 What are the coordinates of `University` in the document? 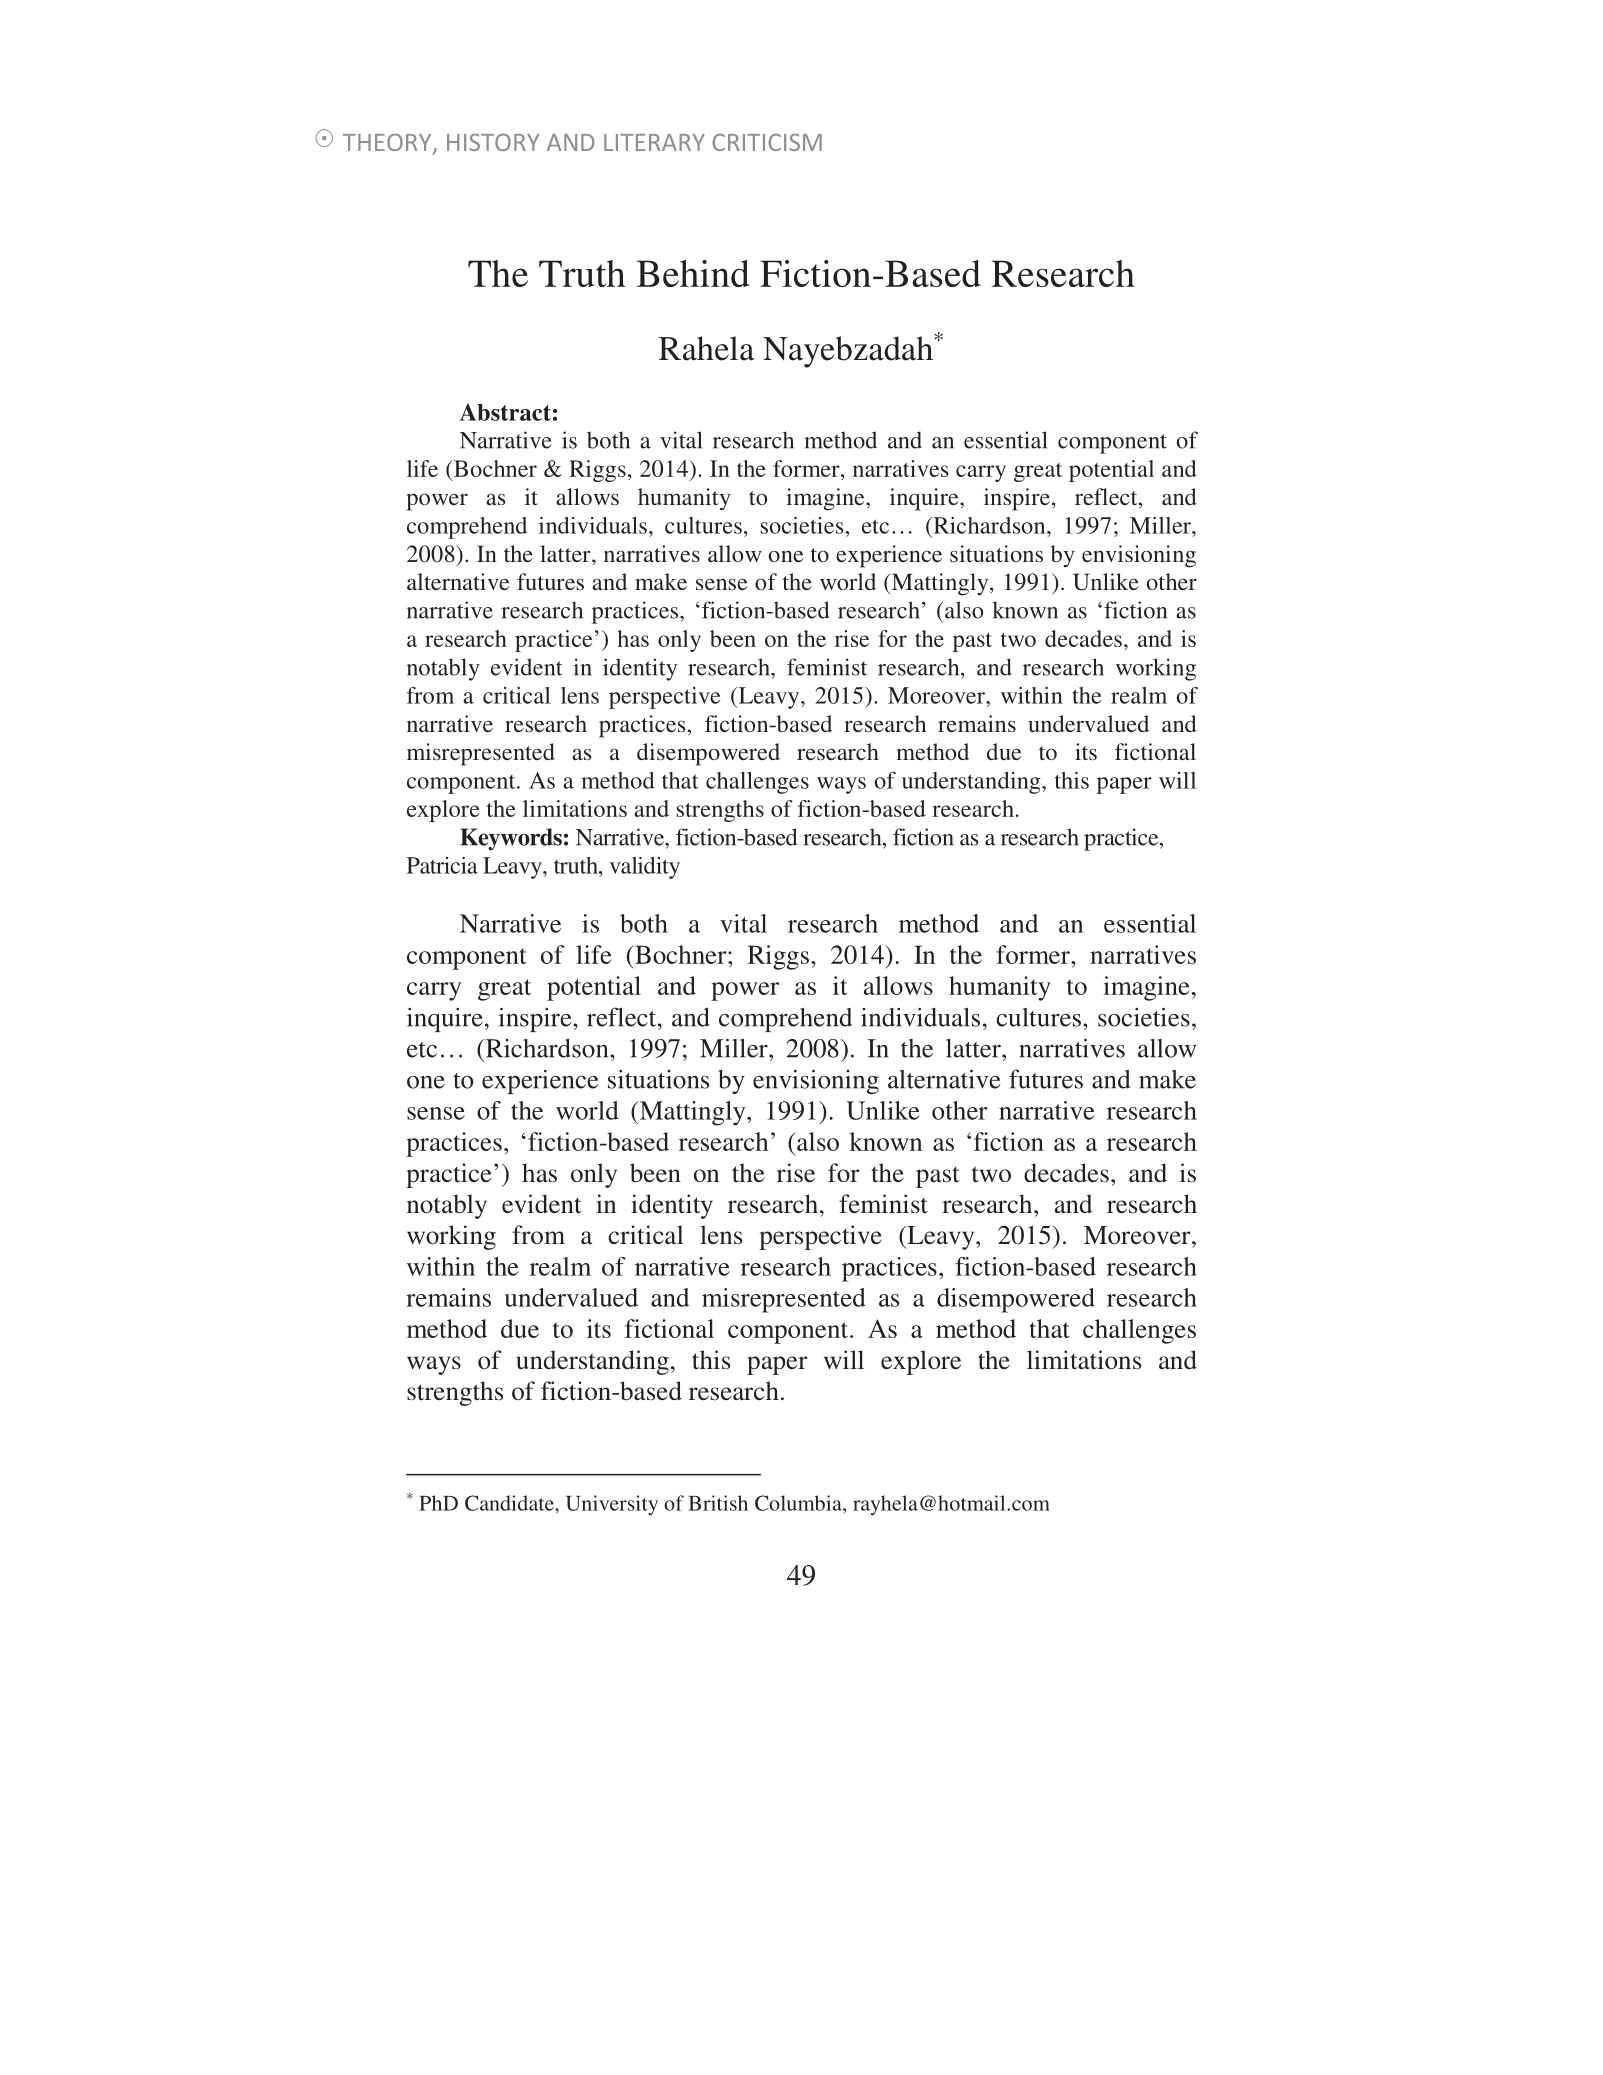 It's located at (612, 1505).
